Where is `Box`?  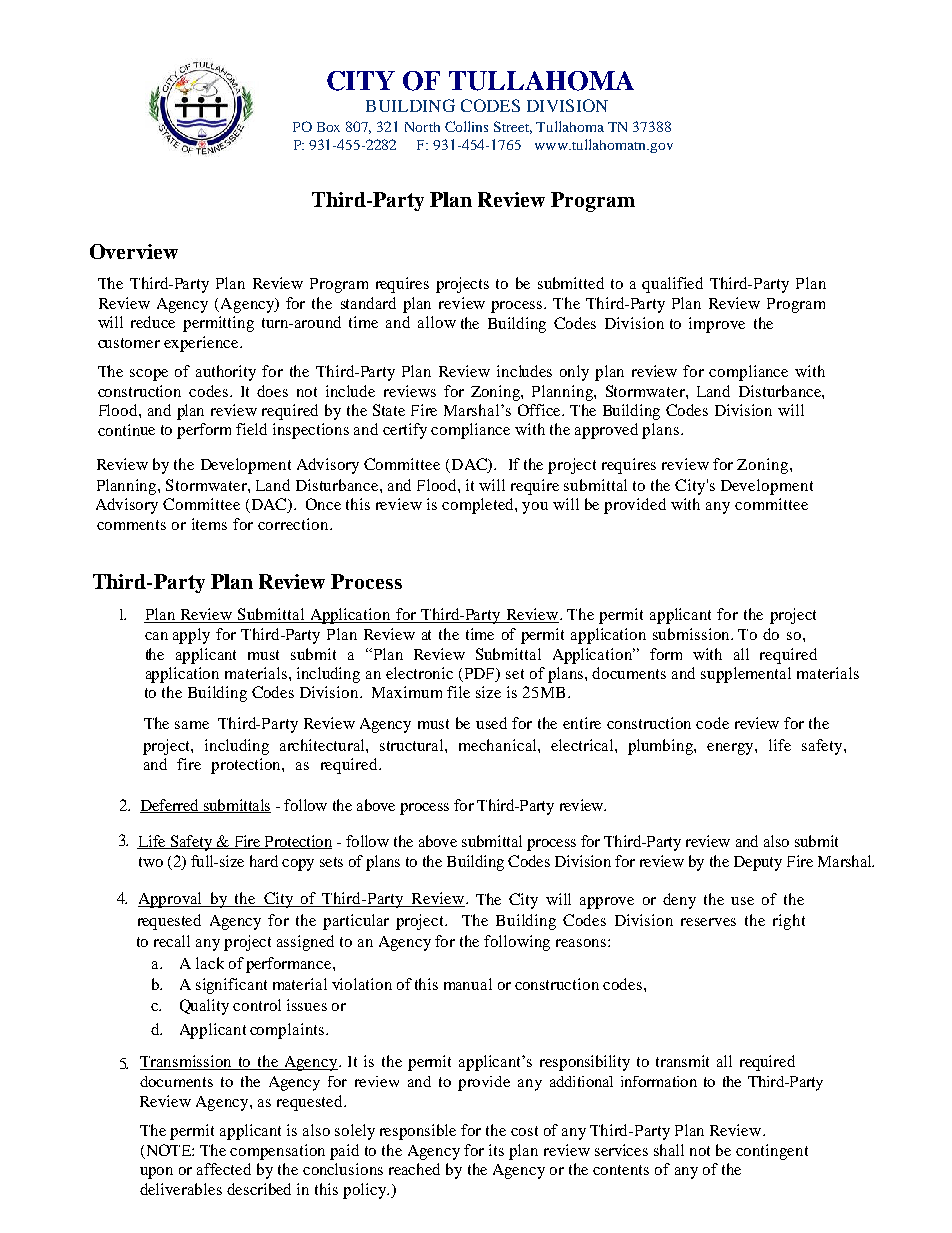
Box is located at coordinates (328, 127).
